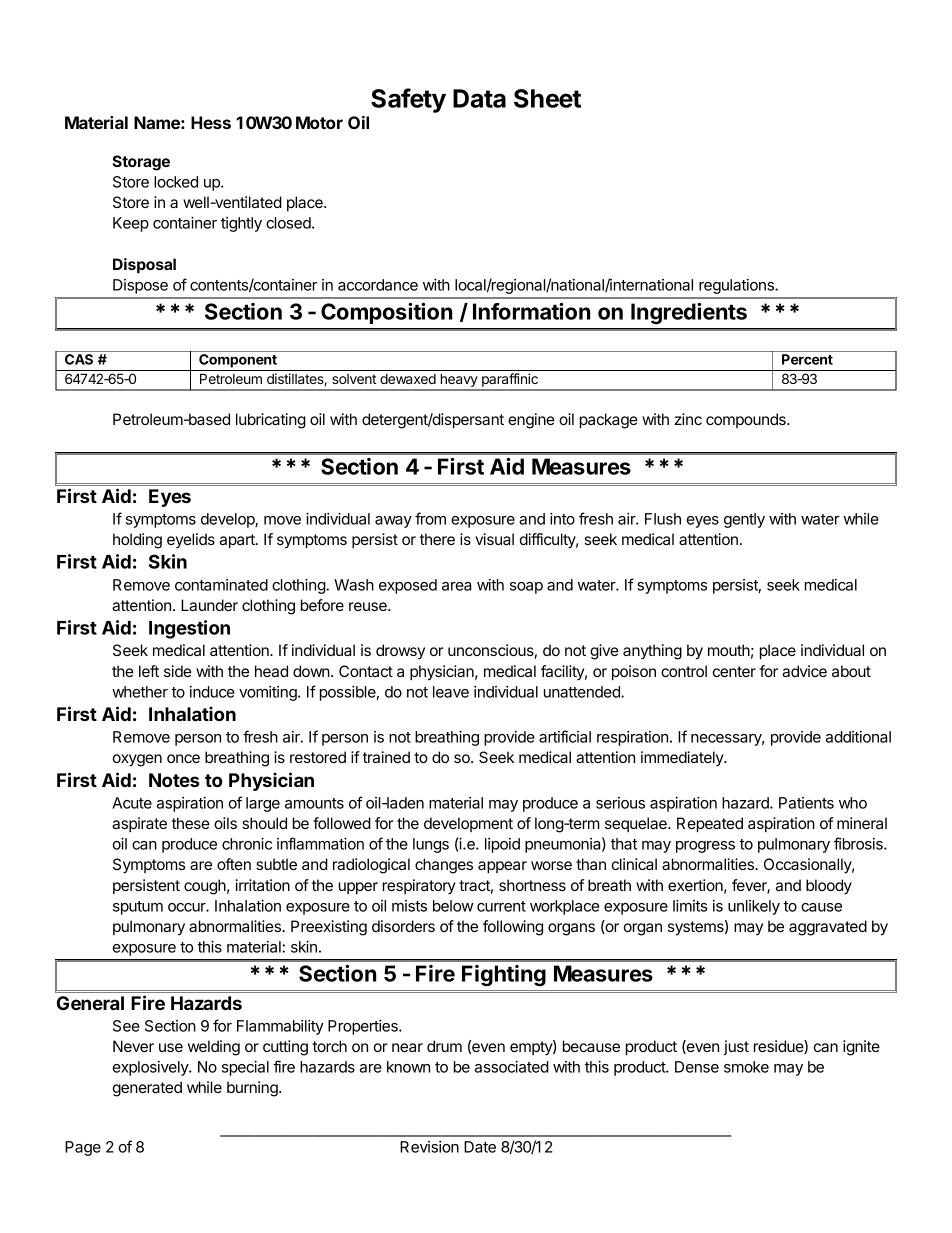 Image resolution: width=952 pixels, height=1233 pixels. What do you see at coordinates (147, 1089) in the screenshot?
I see `generated` at bounding box center [147, 1089].
